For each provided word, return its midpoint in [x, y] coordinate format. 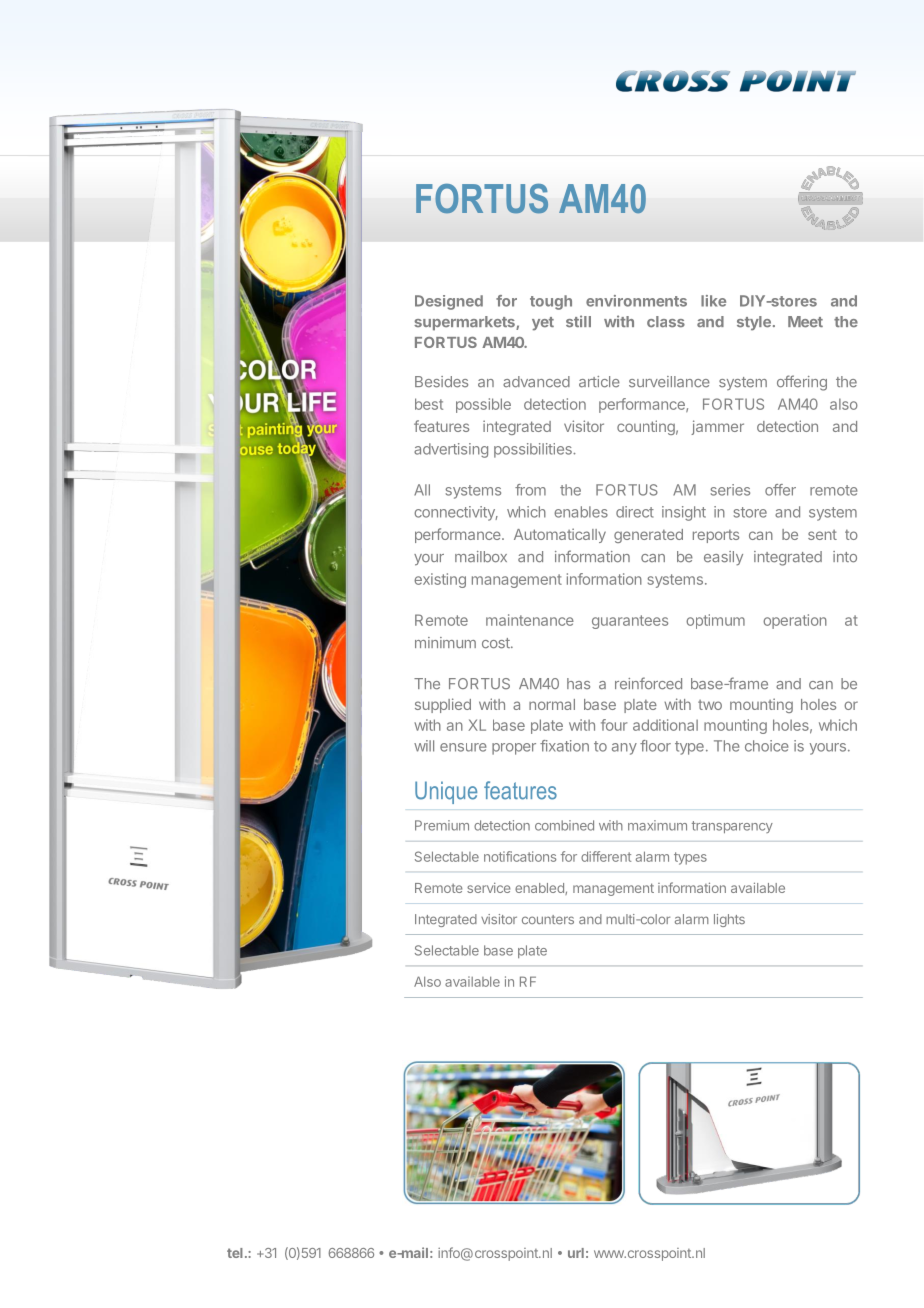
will [424, 746]
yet [543, 324]
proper [514, 749]
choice [767, 746]
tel [235, 1253]
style [754, 323]
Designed [449, 302]
